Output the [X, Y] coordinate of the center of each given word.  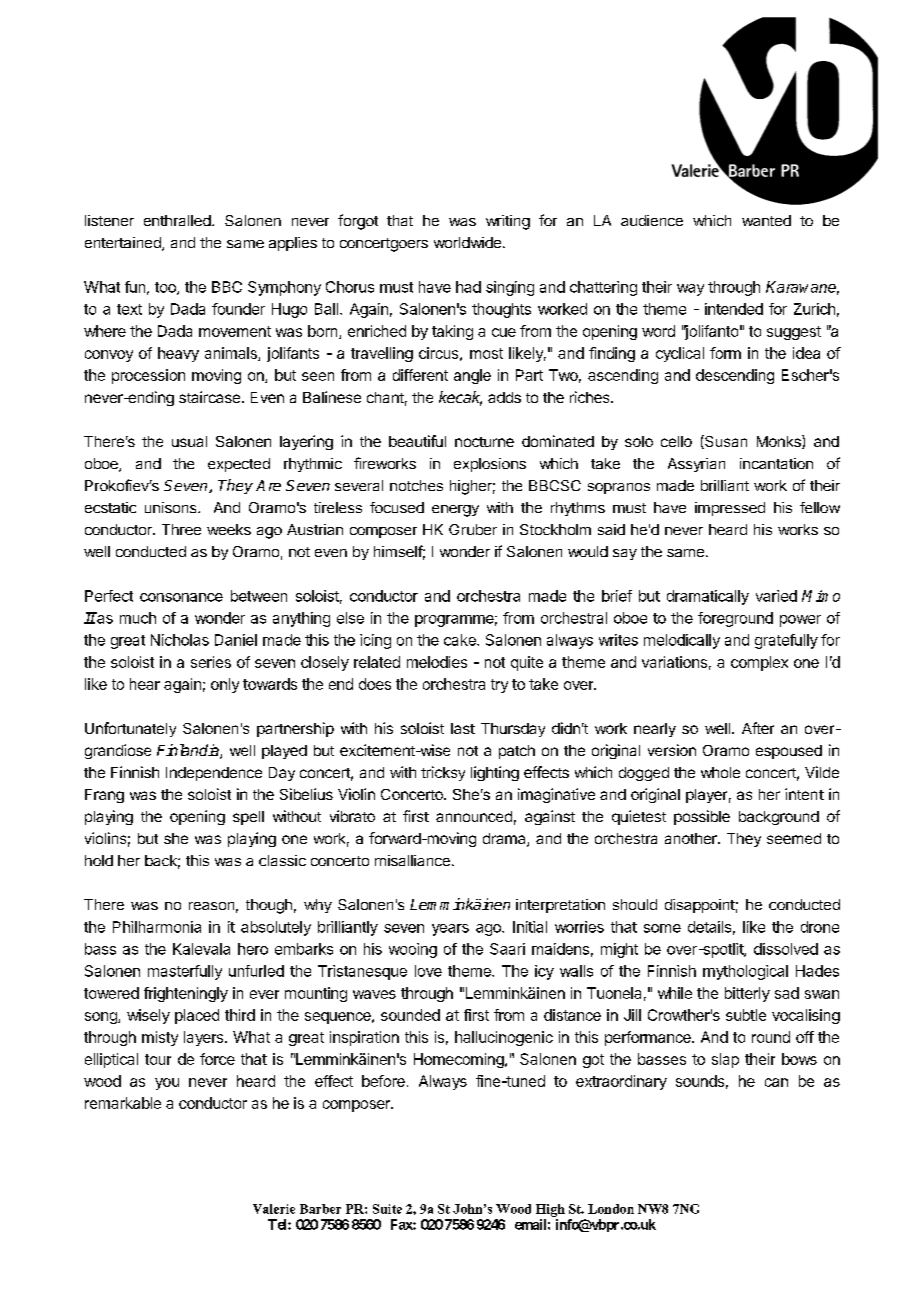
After [758, 728]
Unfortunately [130, 729]
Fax [402, 1224]
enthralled [178, 220]
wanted [766, 220]
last [463, 728]
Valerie [274, 1209]
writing [508, 222]
